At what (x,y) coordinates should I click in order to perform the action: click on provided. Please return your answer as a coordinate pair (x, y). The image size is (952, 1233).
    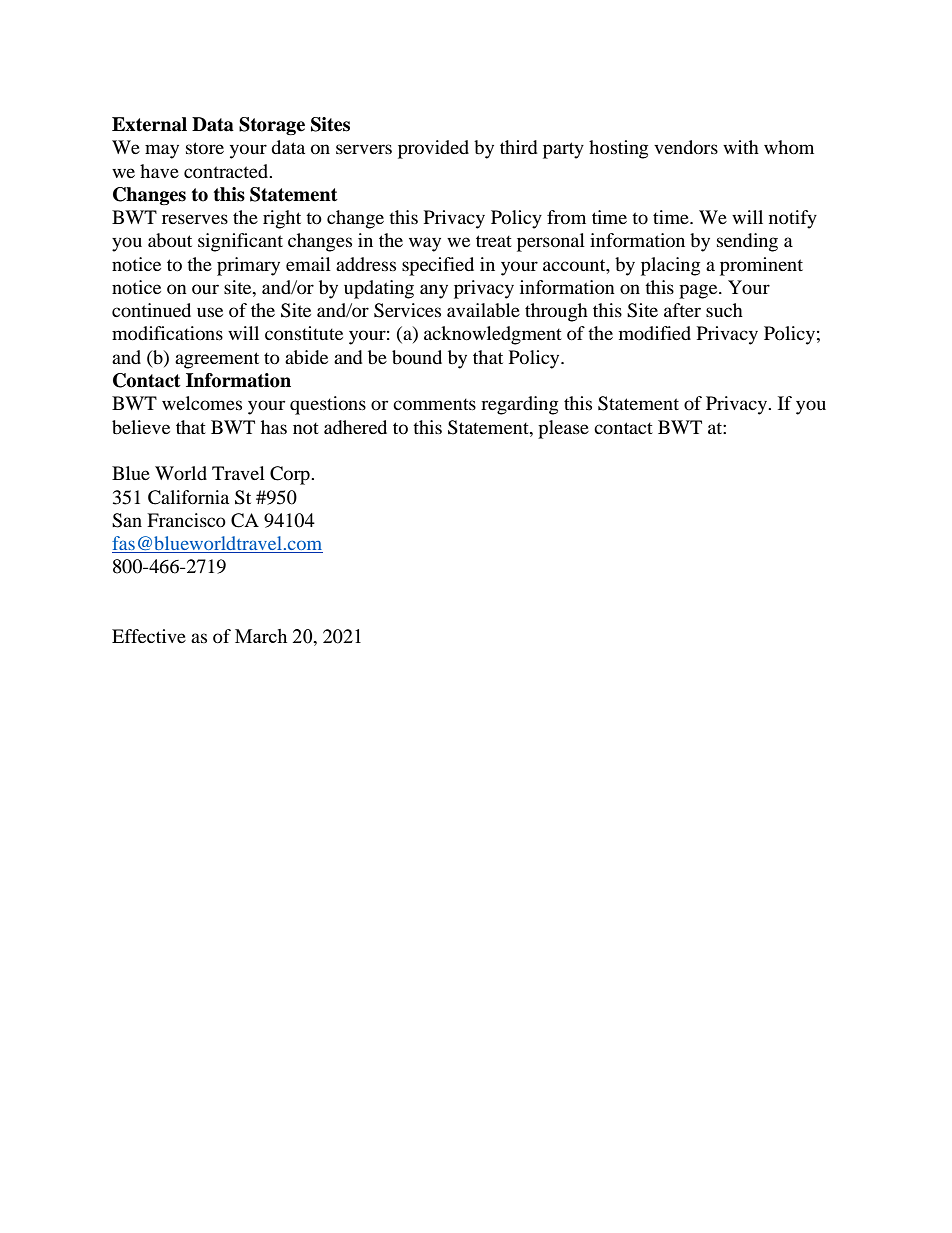
    Looking at the image, I should click on (433, 149).
